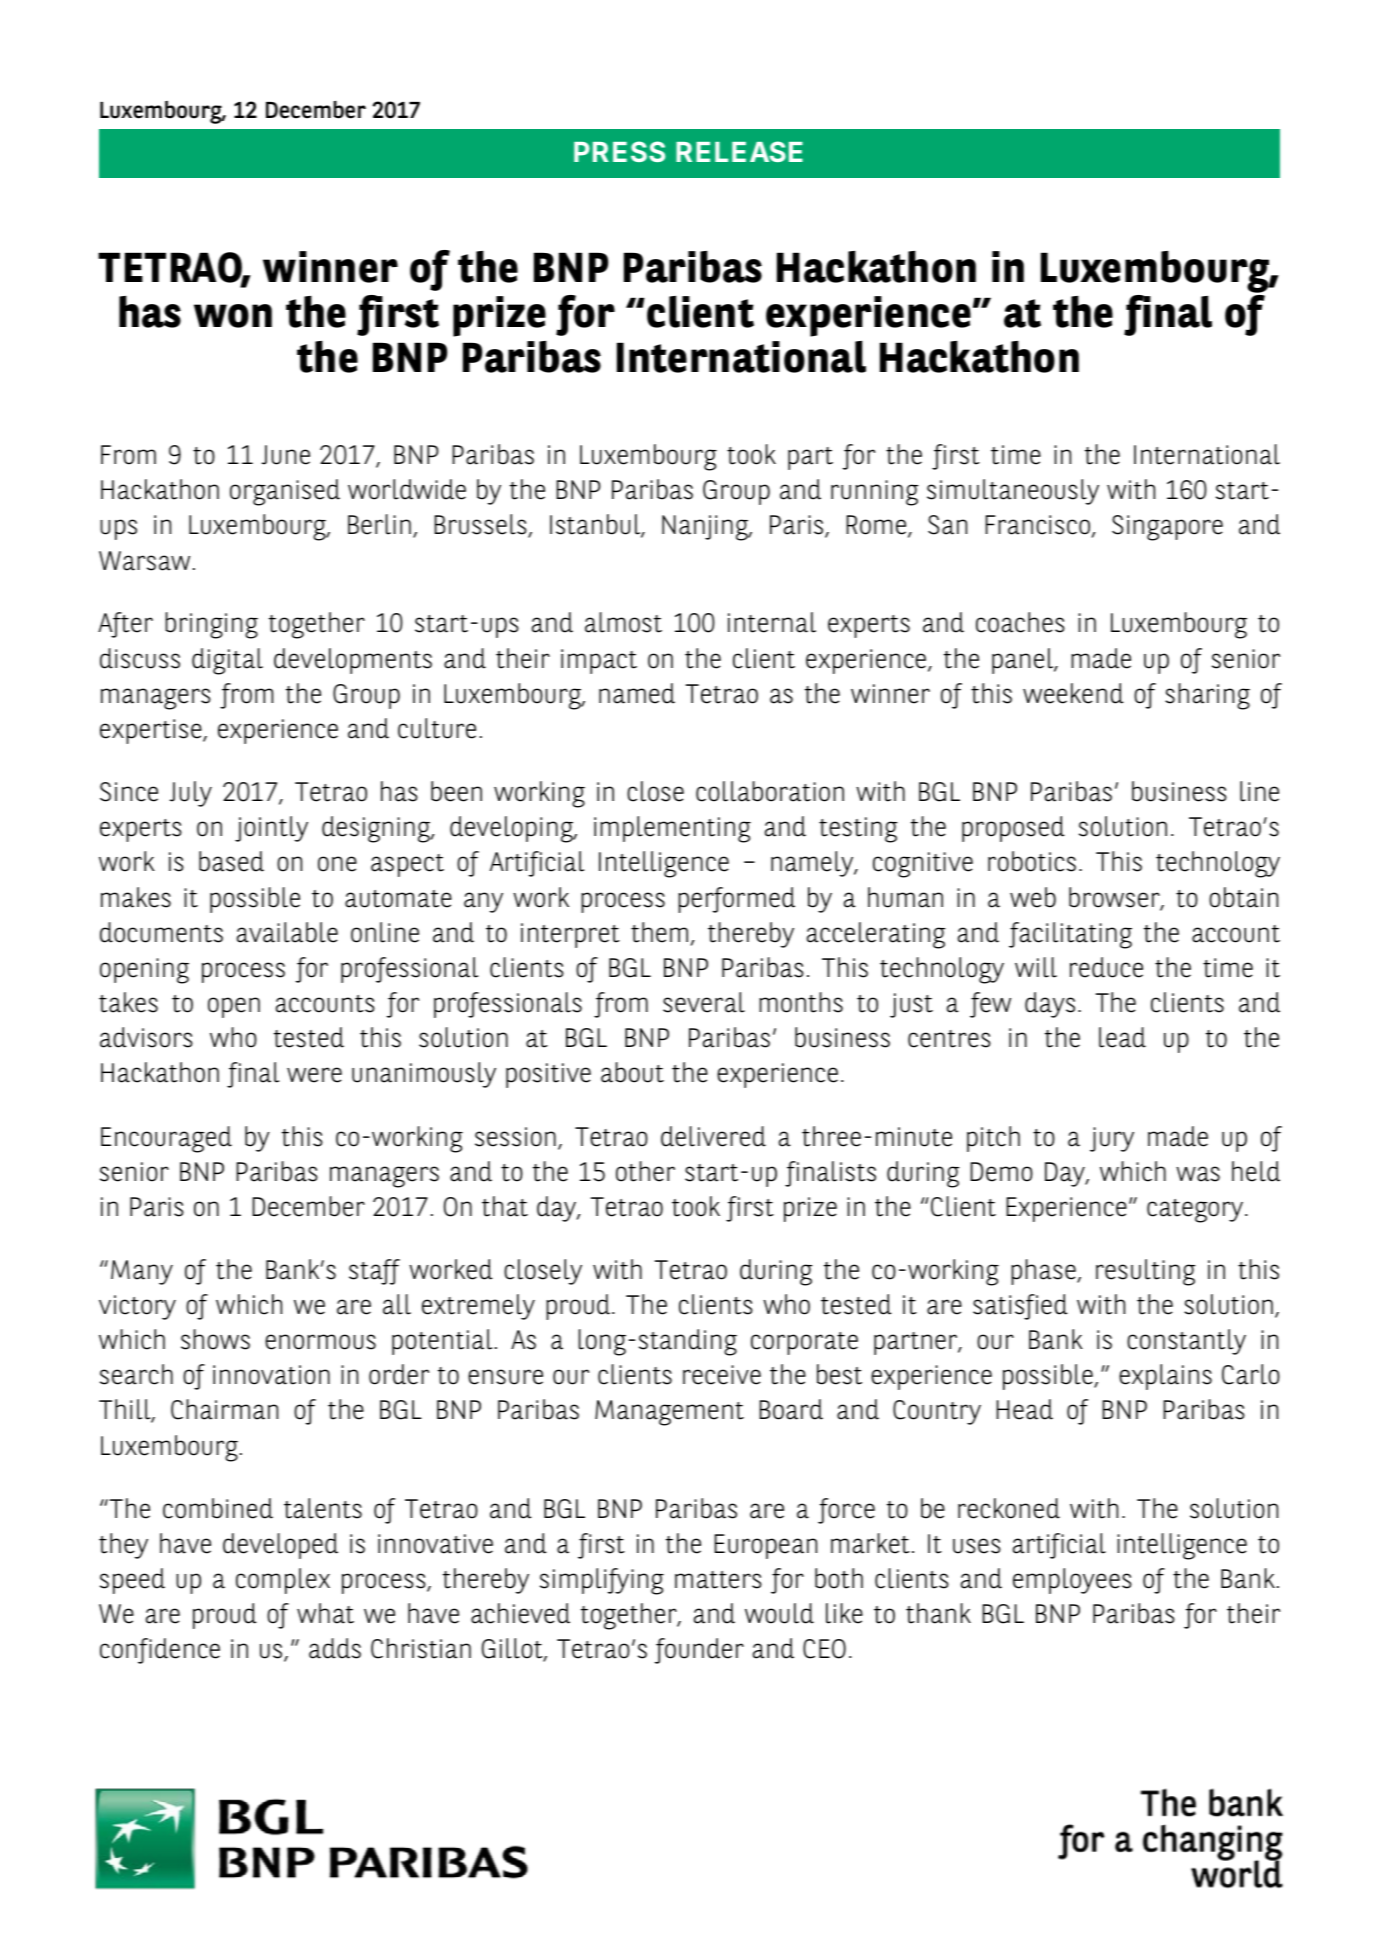 This image has height=1951, width=1379. What do you see at coordinates (227, 661) in the image?
I see `digital` at bounding box center [227, 661].
